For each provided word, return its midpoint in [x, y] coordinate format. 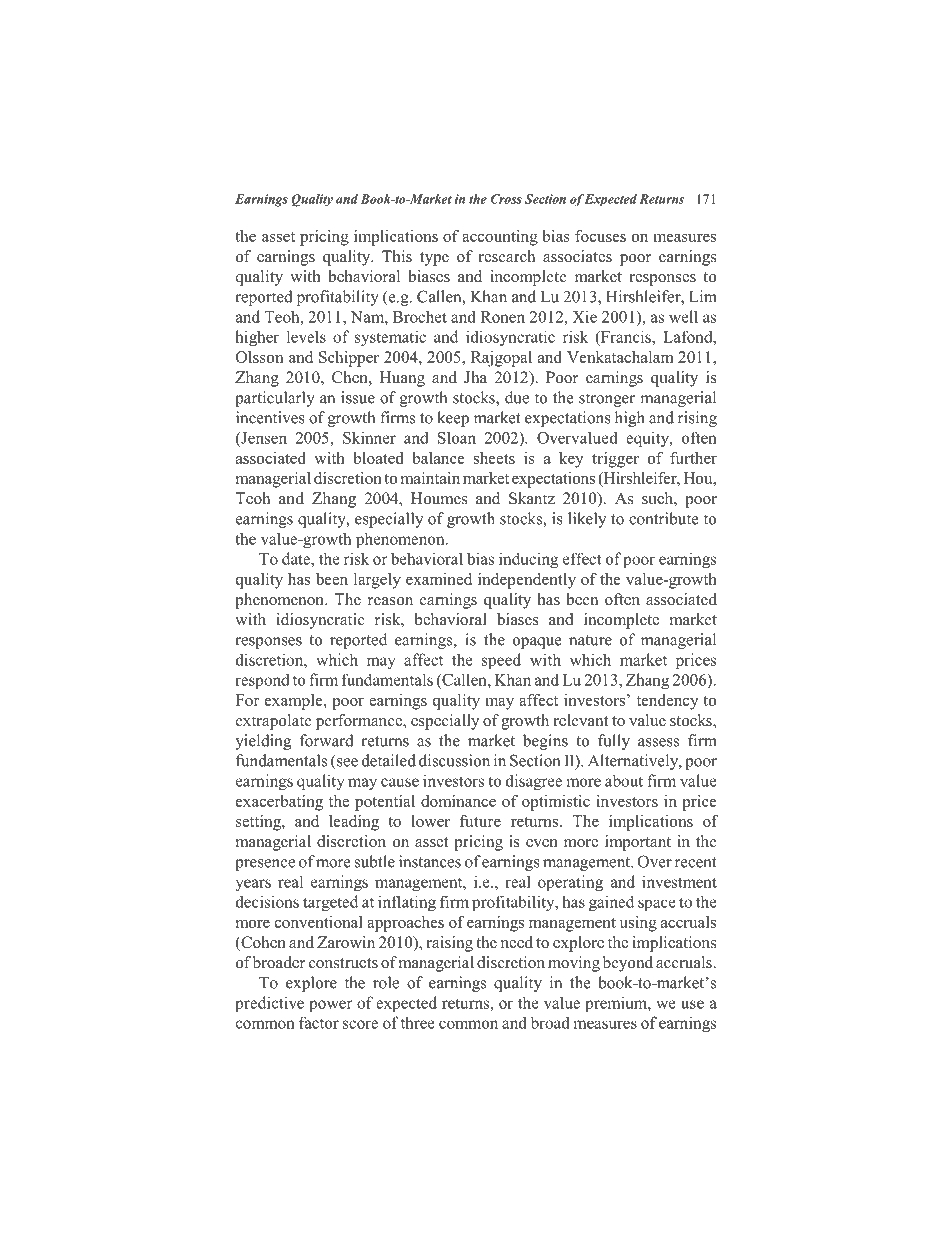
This [397, 256]
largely [377, 581]
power [330, 1006]
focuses [600, 236]
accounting [500, 238]
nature [590, 640]
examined [439, 579]
